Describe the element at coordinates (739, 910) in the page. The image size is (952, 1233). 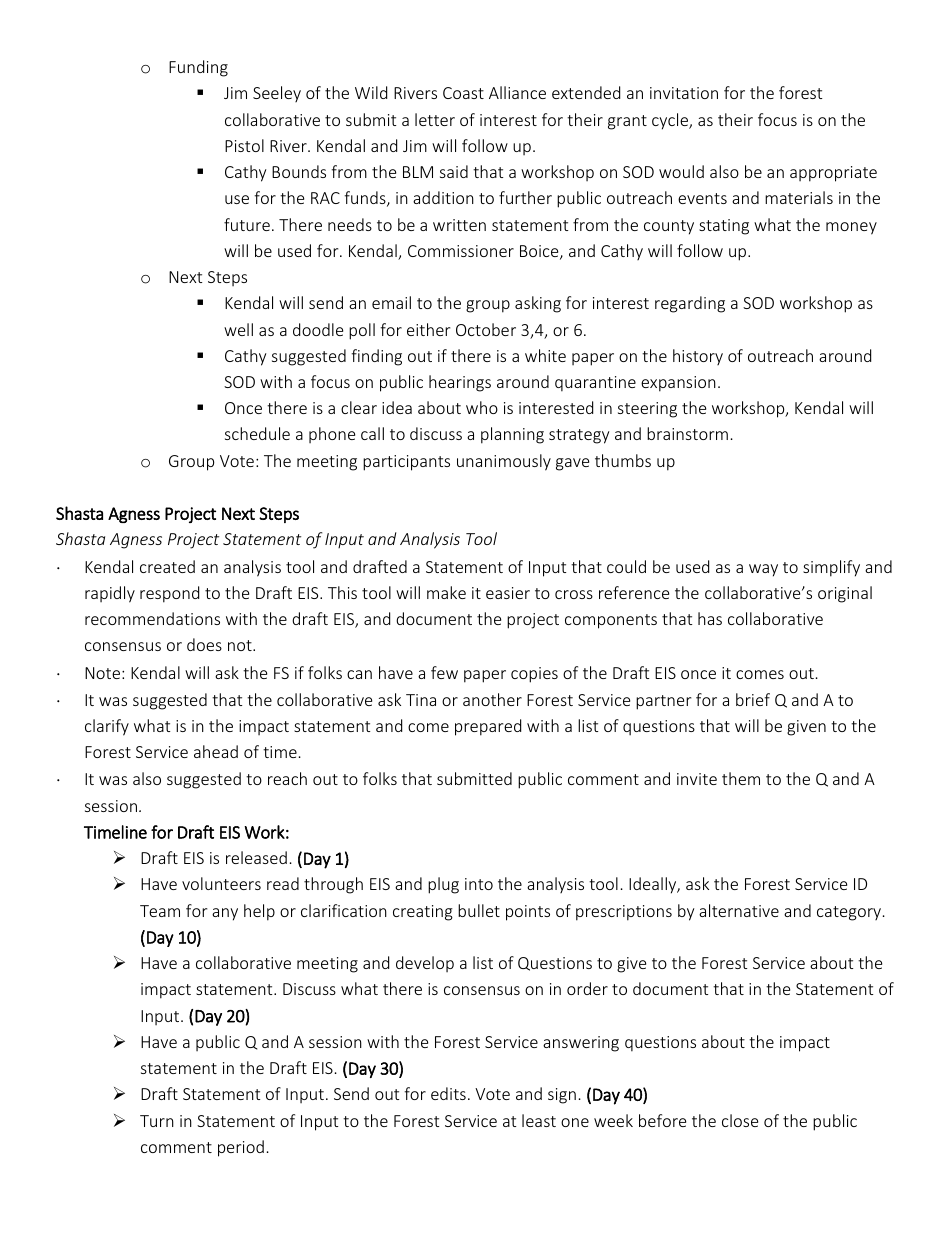
I see `alternative` at that location.
